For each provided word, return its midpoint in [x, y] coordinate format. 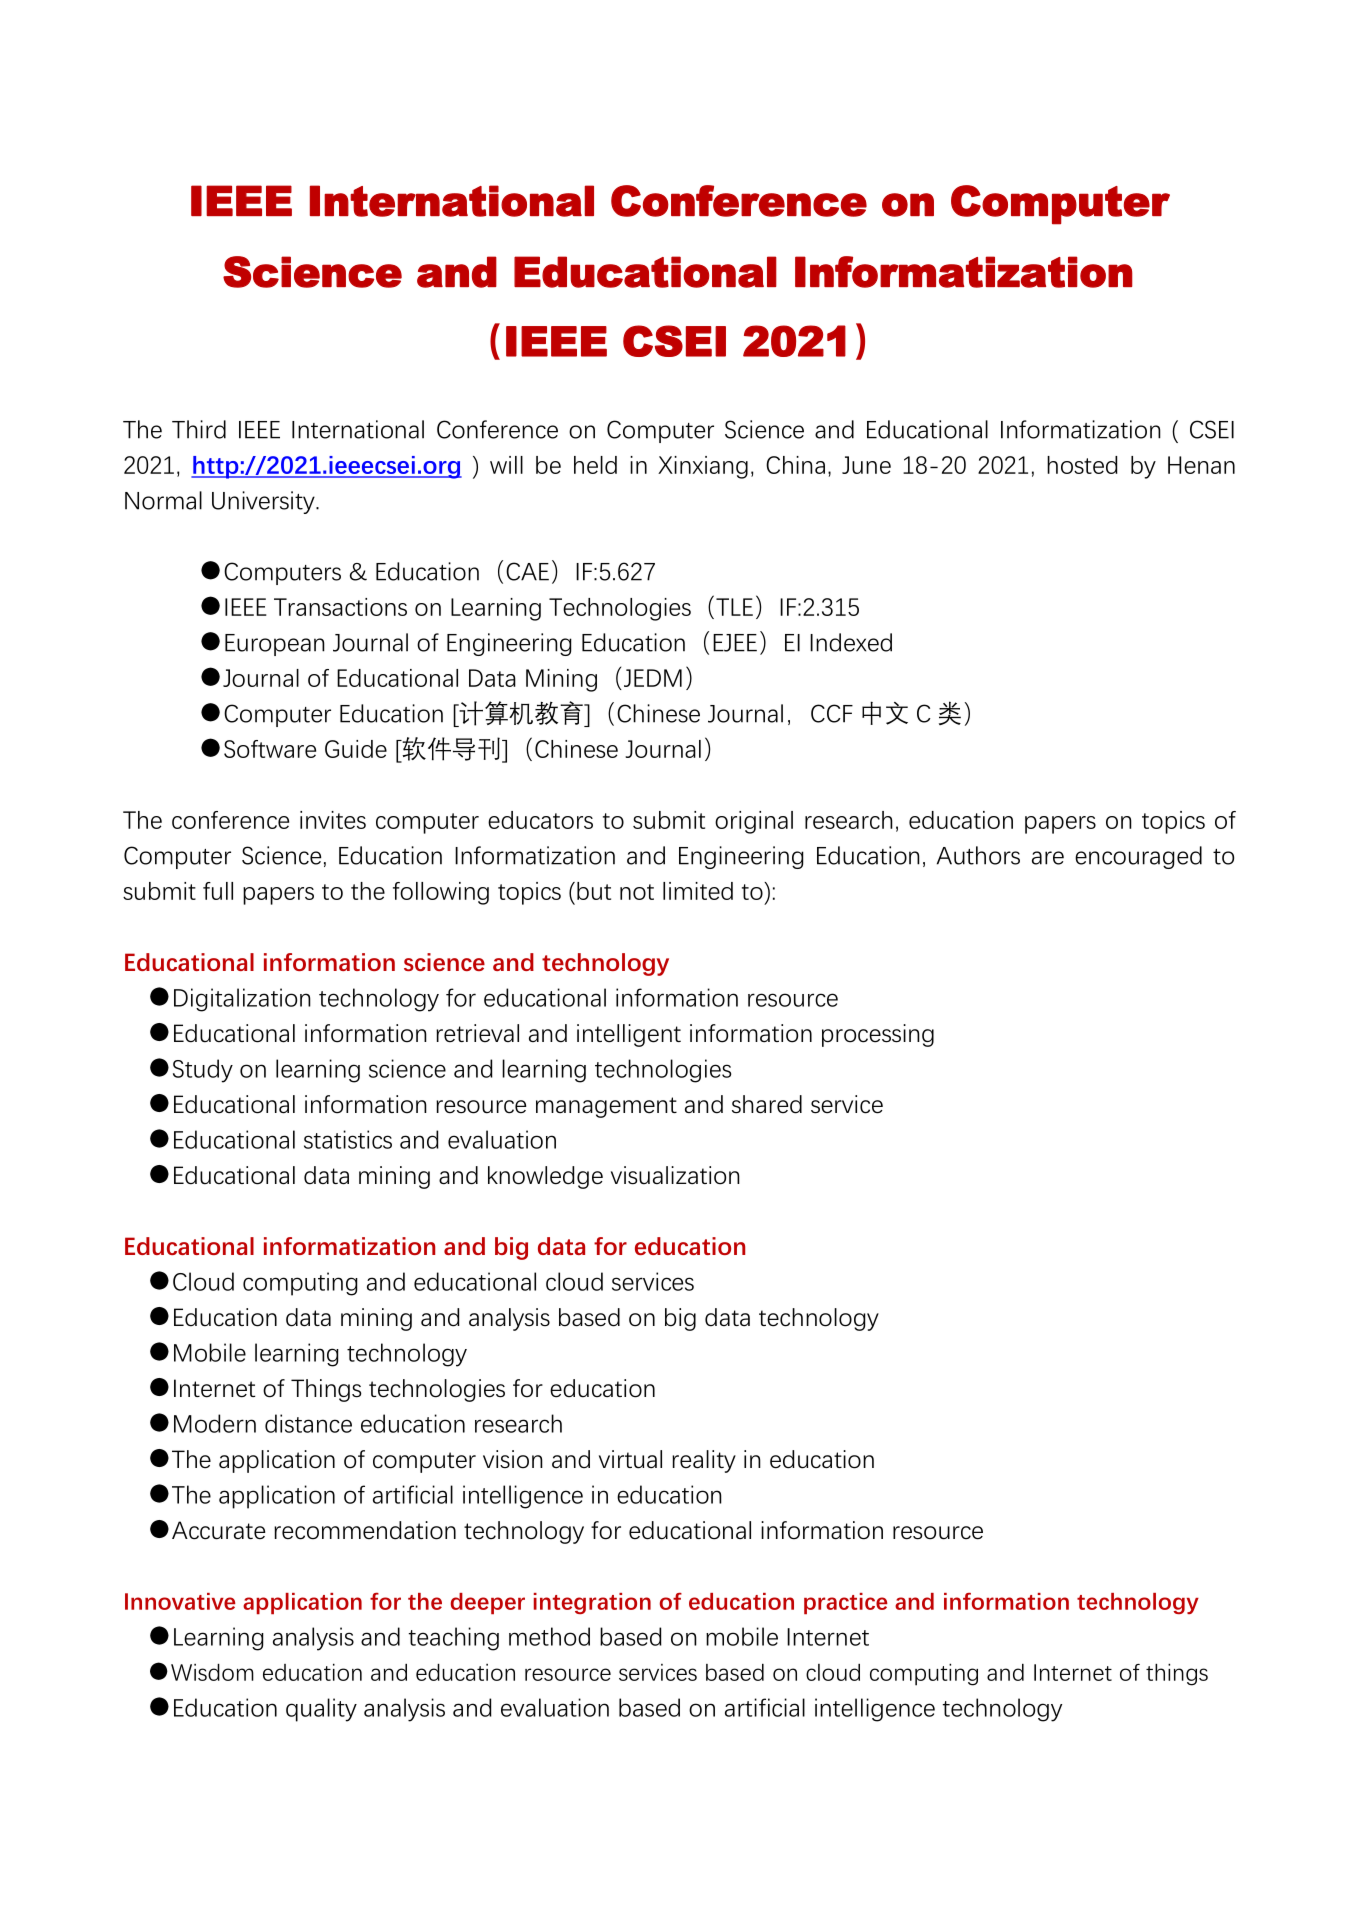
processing [878, 1035]
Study [203, 1071]
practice [846, 1603]
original [754, 822]
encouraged [1138, 857]
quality [321, 1710]
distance [308, 1423]
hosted [1082, 465]
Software [270, 749]
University [264, 502]
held [595, 465]
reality [704, 1461]
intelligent [629, 1035]
